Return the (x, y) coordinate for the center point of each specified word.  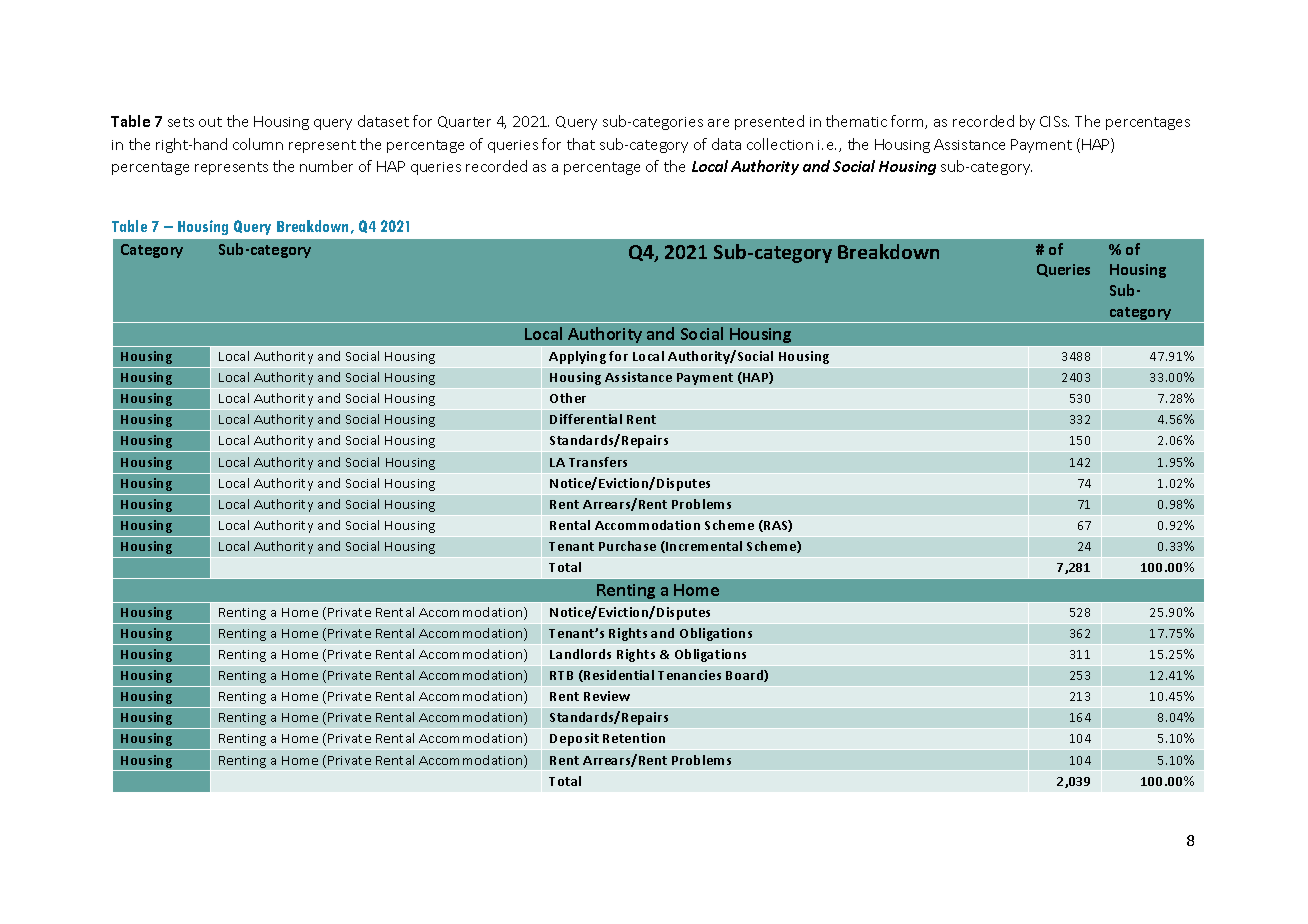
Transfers (598, 462)
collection (780, 144)
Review (607, 696)
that (581, 144)
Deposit (574, 739)
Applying (577, 357)
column (258, 144)
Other (568, 398)
